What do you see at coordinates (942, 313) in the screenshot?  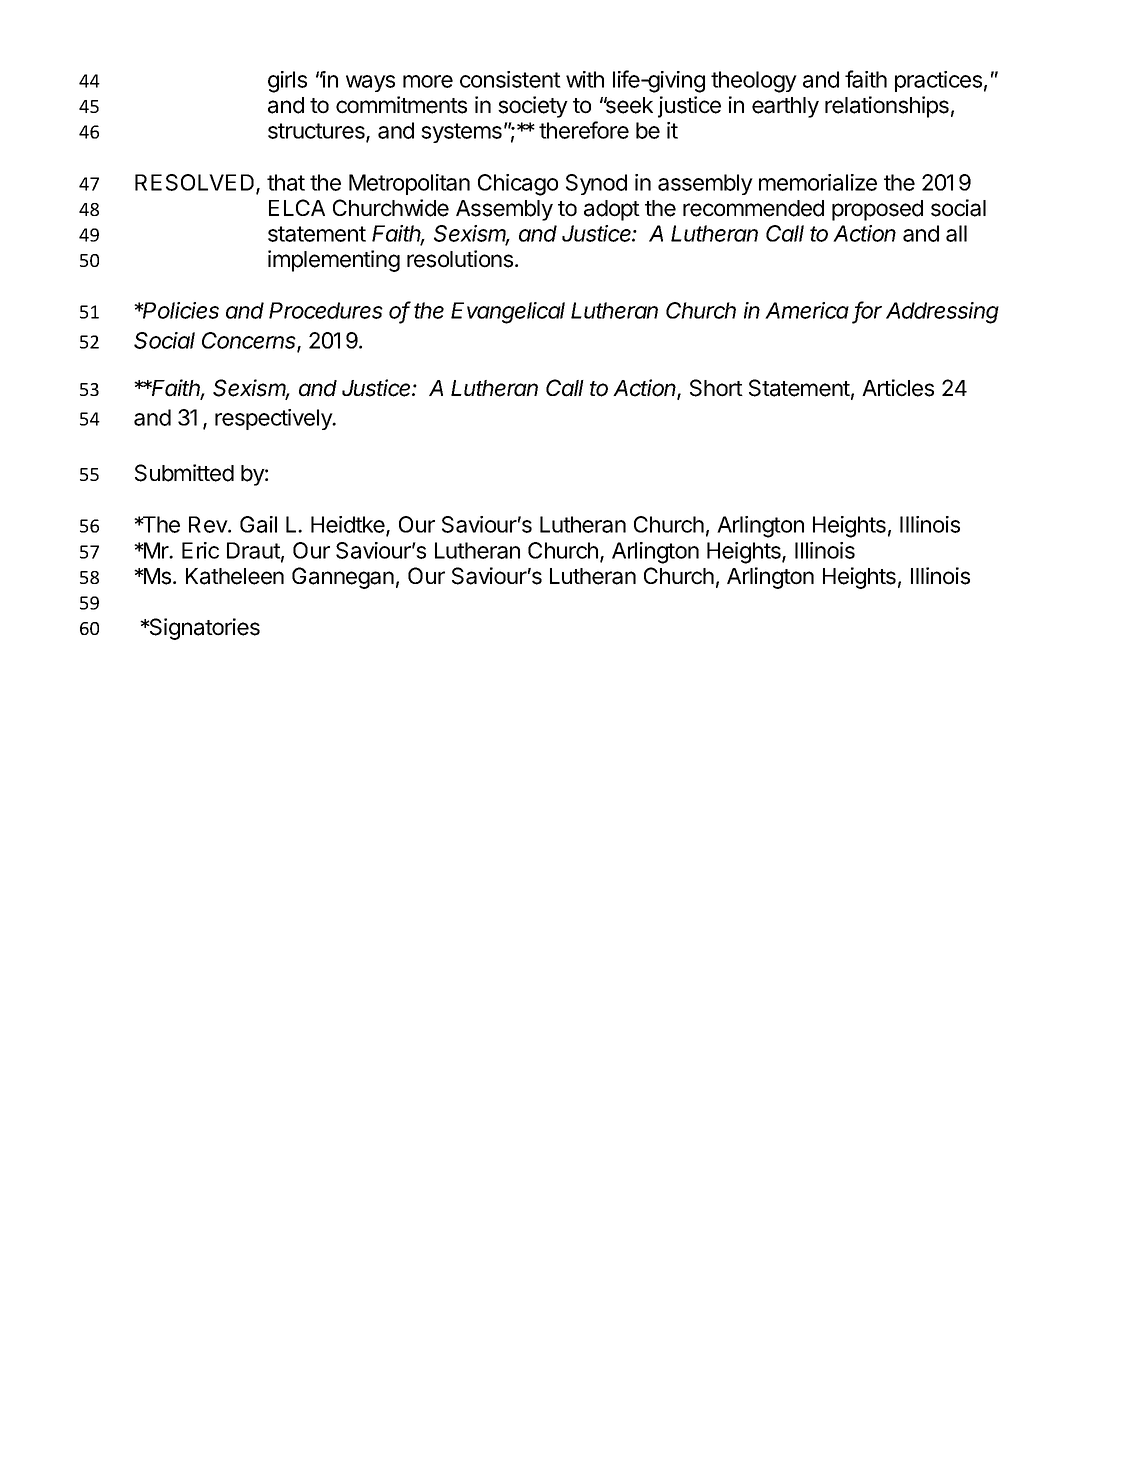 I see `Addressing` at bounding box center [942, 313].
